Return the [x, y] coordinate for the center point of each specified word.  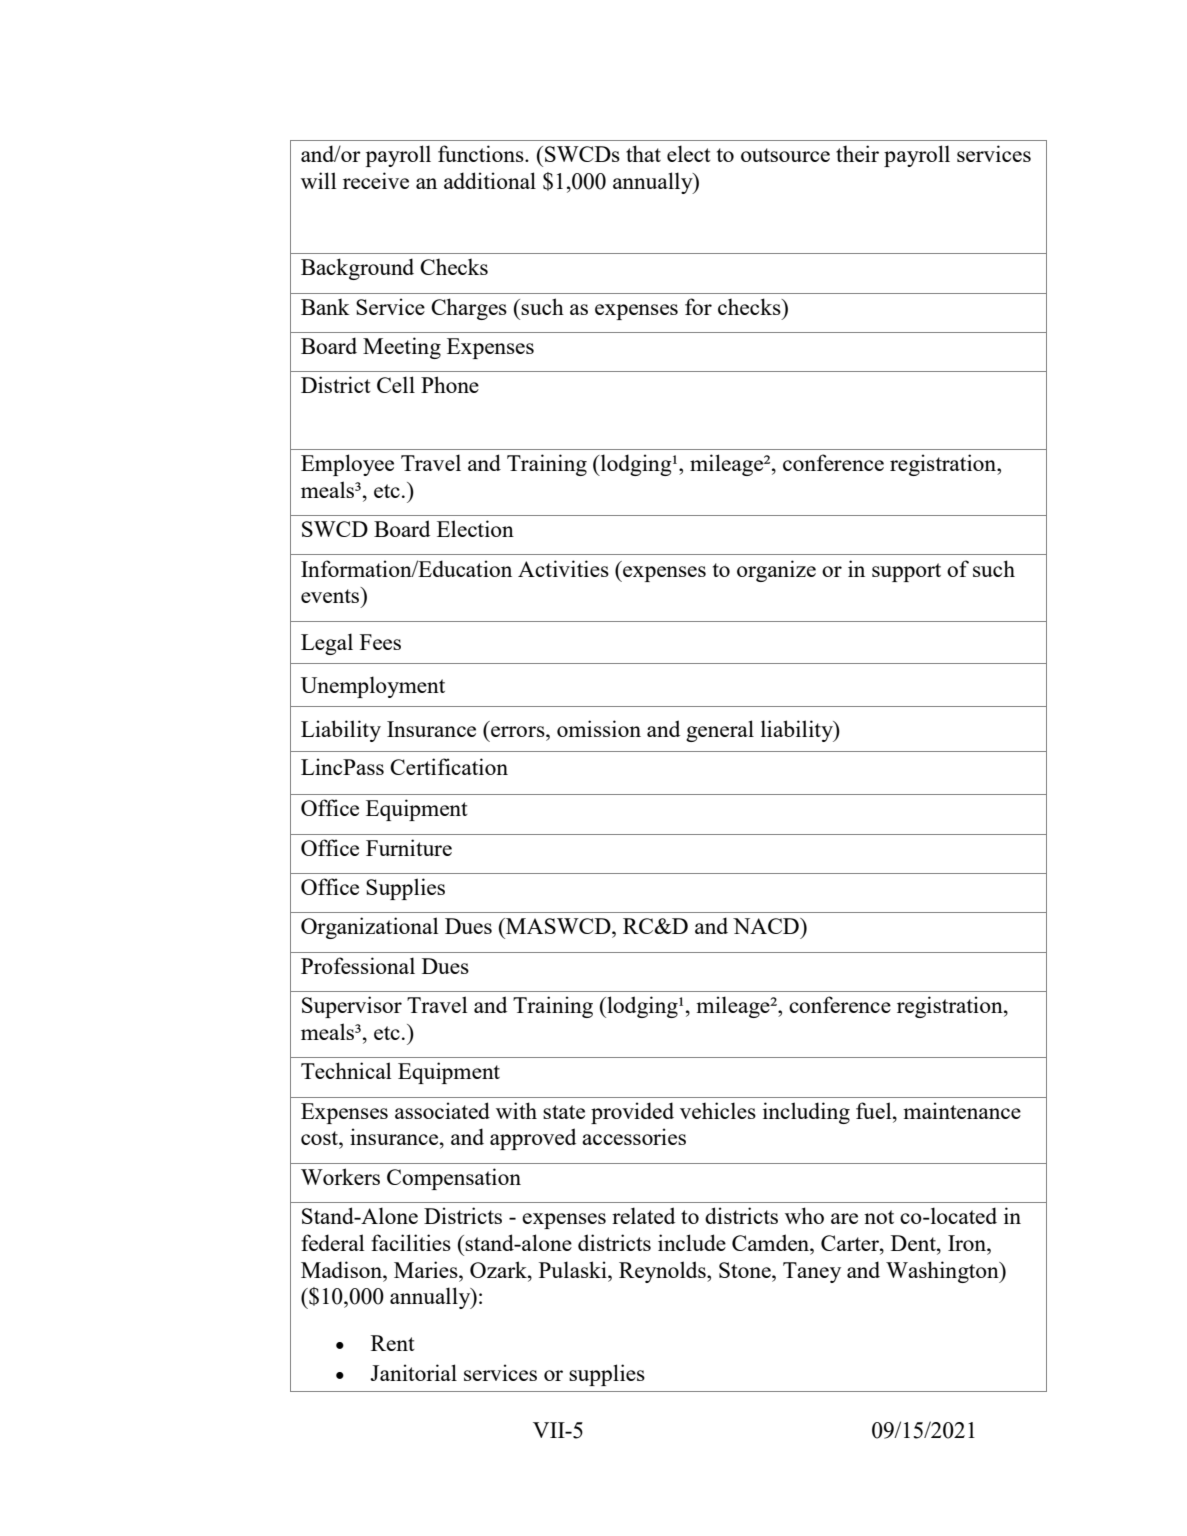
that [643, 153]
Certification [449, 766]
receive [376, 180]
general [720, 731]
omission [599, 728]
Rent [393, 1343]
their [857, 153]
